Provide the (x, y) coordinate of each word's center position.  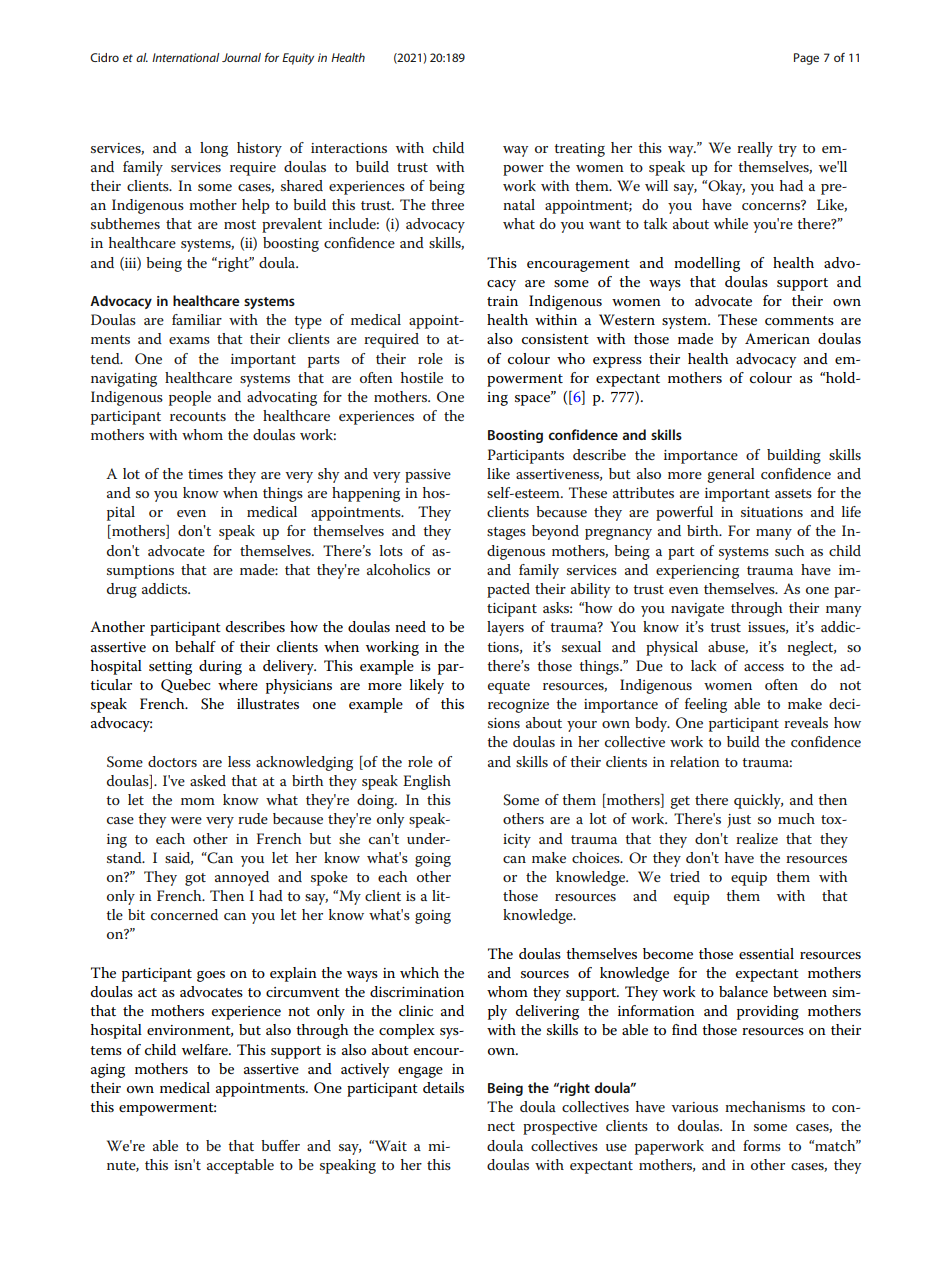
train (502, 301)
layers (505, 628)
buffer (280, 1145)
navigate (697, 610)
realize (757, 838)
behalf (195, 646)
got (195, 879)
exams (189, 340)
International (185, 57)
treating (579, 150)
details (443, 1087)
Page (806, 59)
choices (597, 857)
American (777, 338)
